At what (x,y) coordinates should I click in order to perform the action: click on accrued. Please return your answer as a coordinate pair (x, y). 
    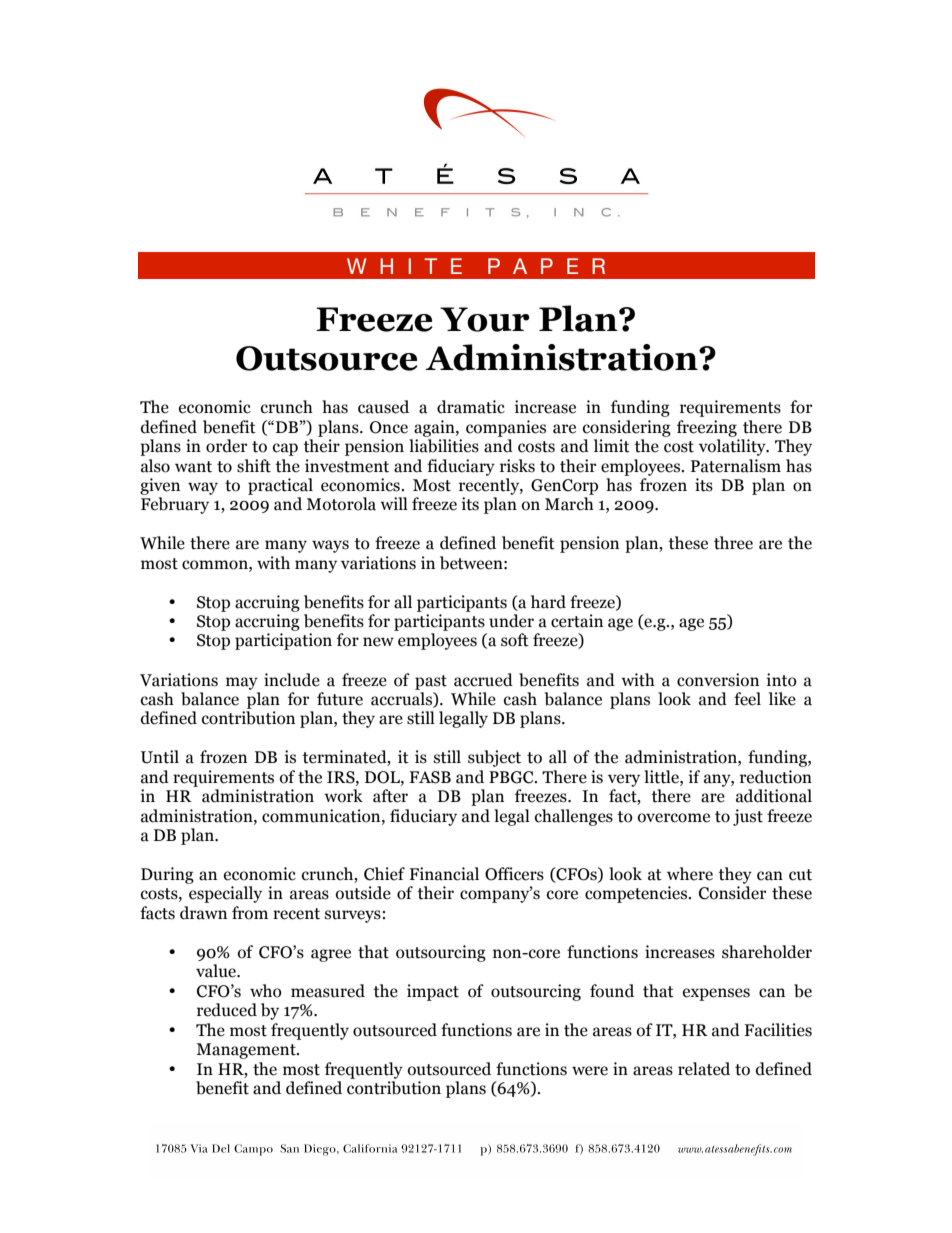
    Looking at the image, I should click on (483, 680).
